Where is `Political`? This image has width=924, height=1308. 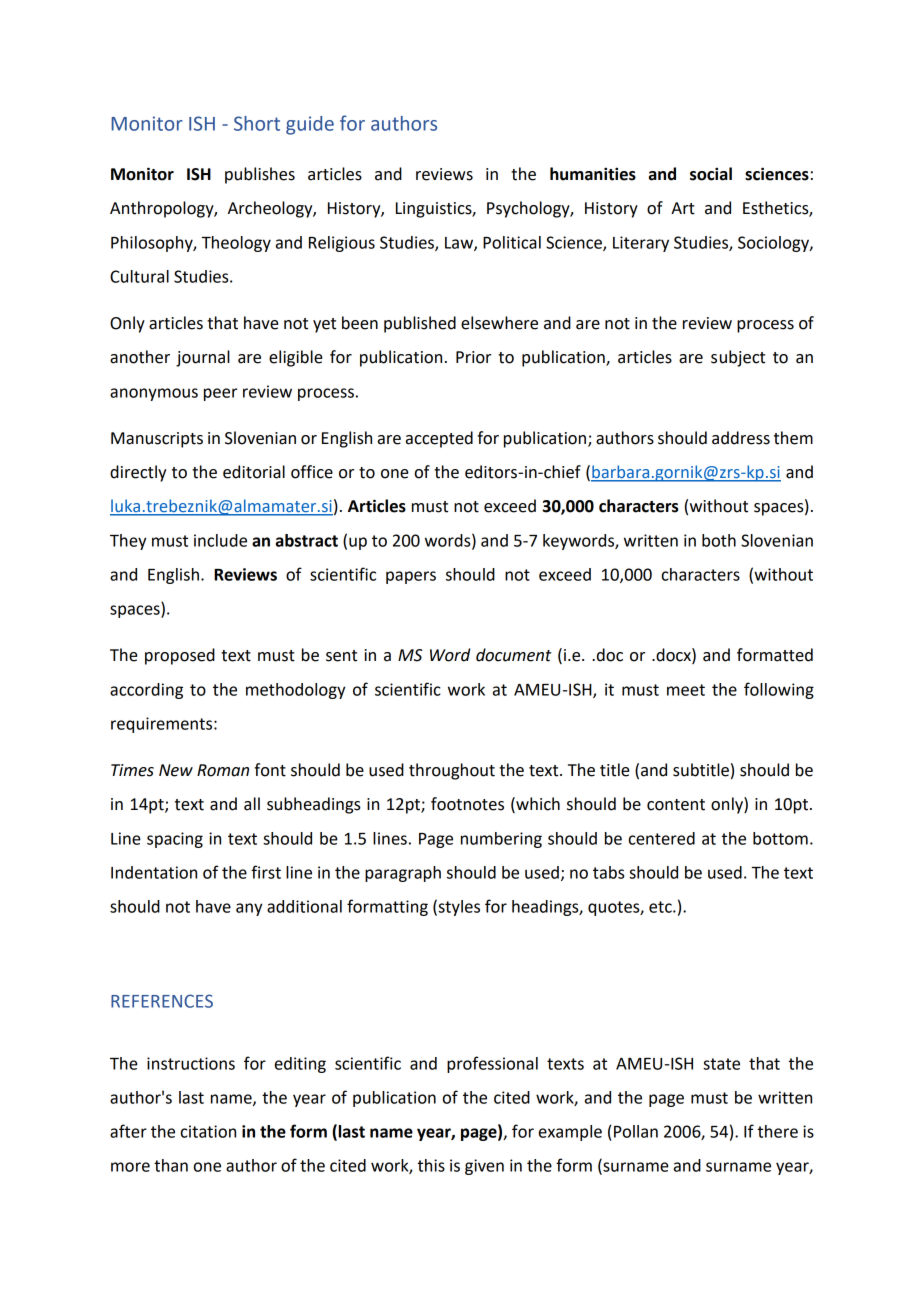 Political is located at coordinates (512, 242).
